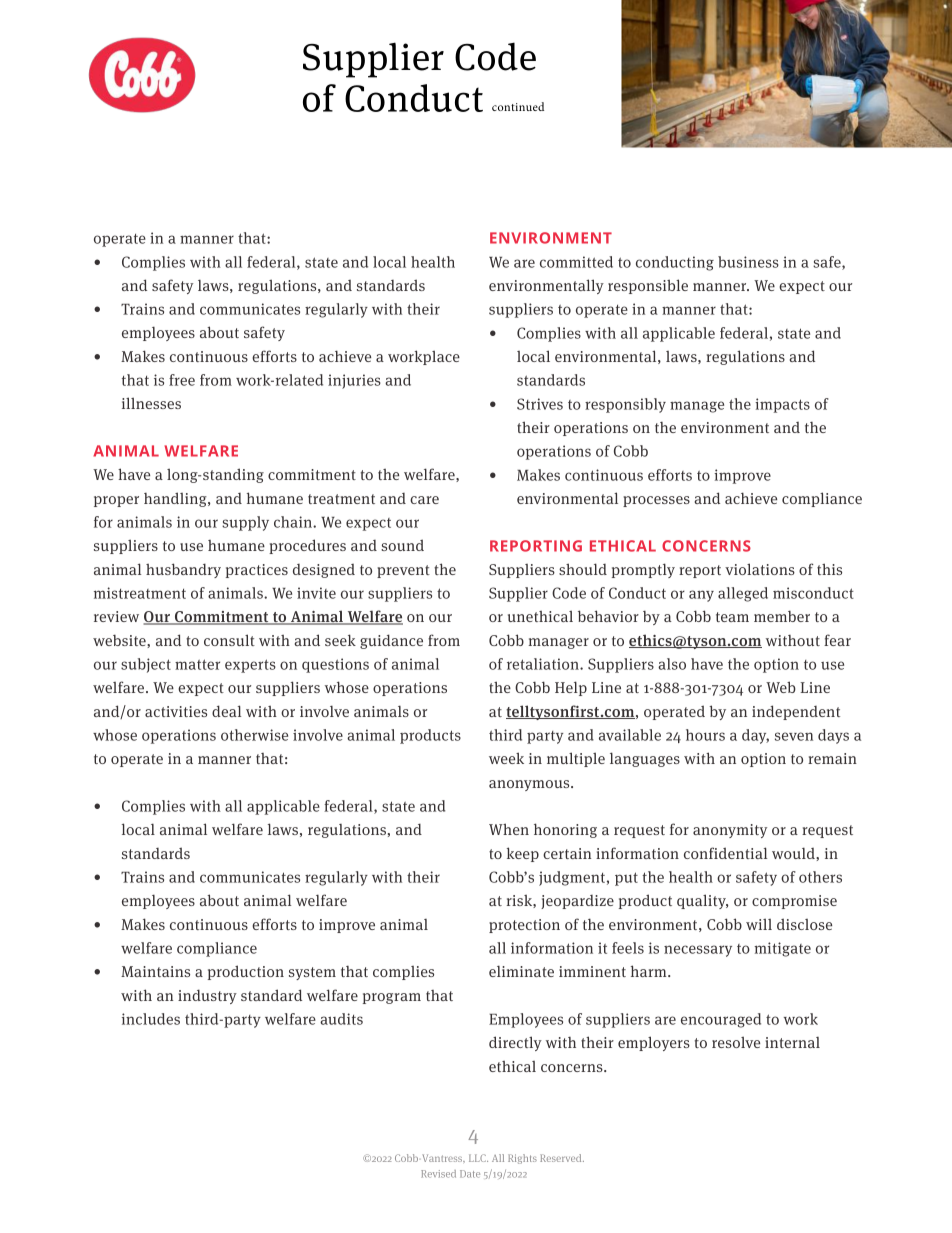 The image size is (952, 1233). Describe the element at coordinates (182, 380) in the page. I see `free` at that location.
